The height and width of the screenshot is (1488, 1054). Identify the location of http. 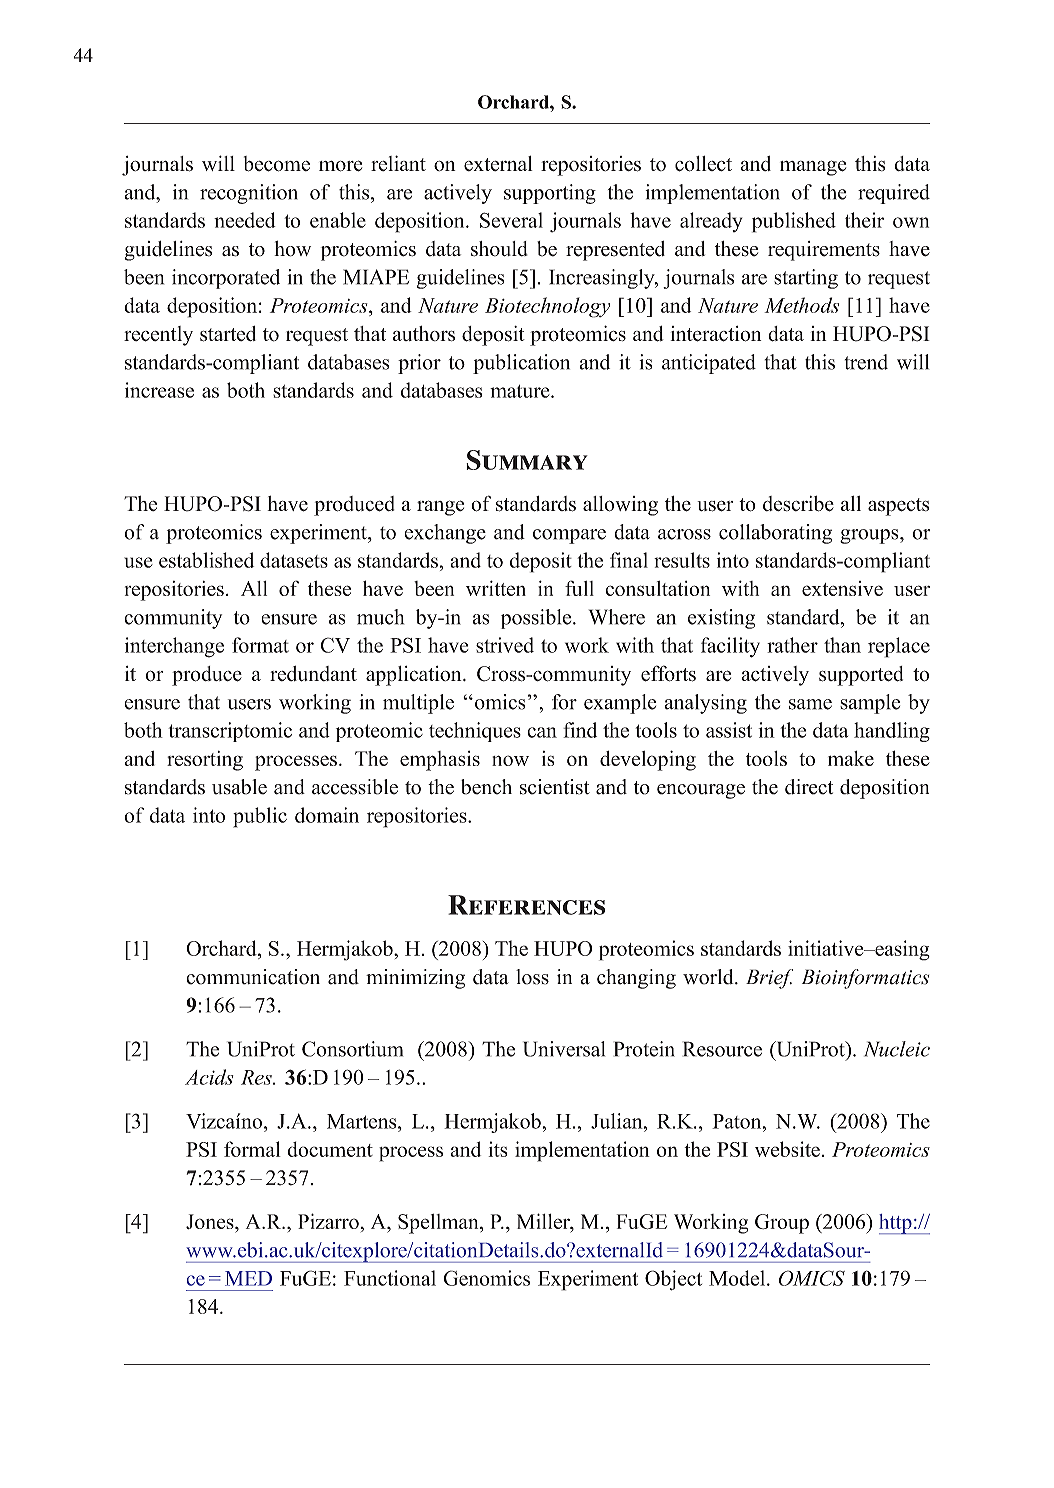
(896, 1224).
